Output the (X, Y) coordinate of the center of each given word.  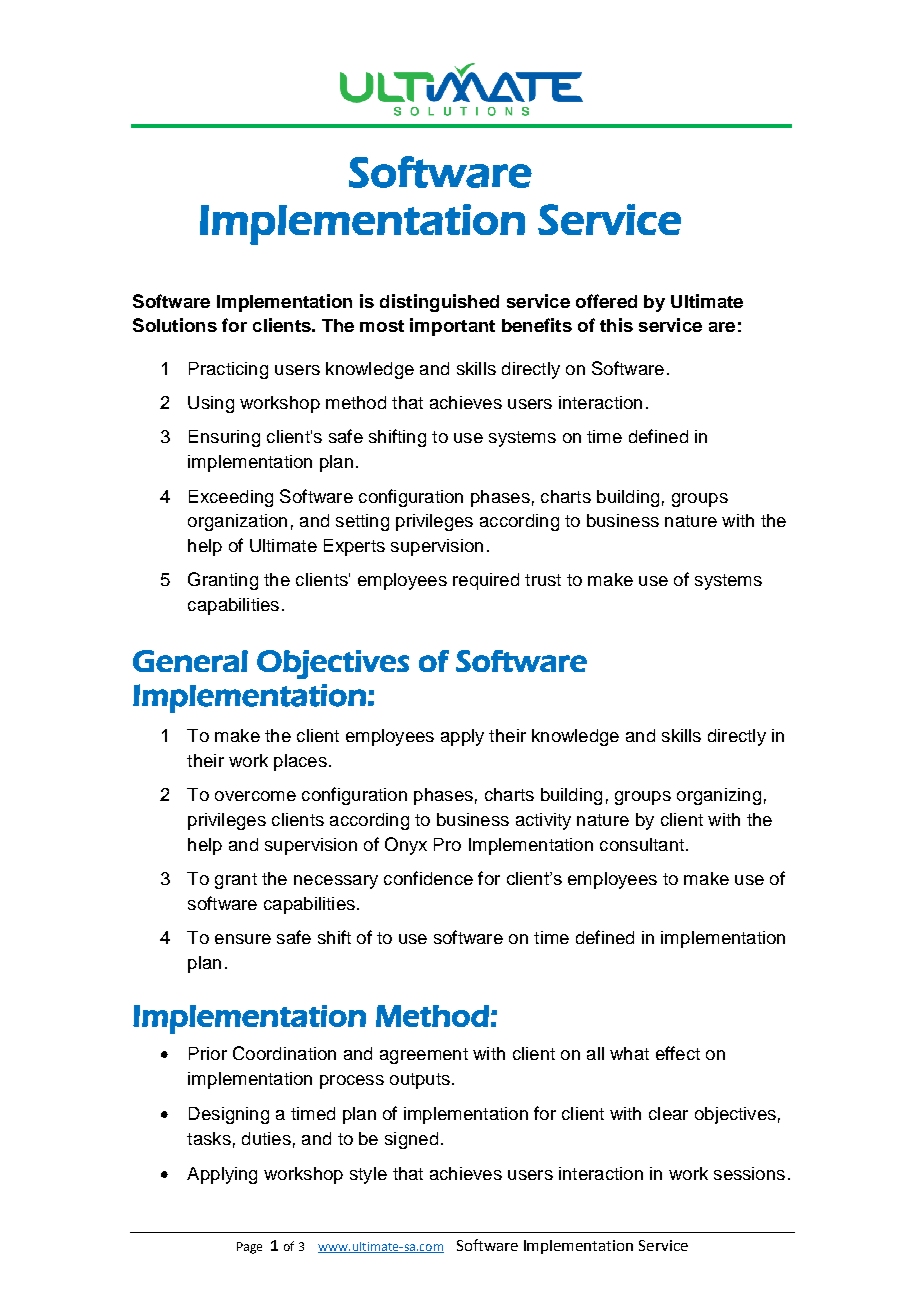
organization (237, 522)
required (486, 581)
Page (249, 1248)
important (452, 327)
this (616, 325)
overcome (255, 796)
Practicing (228, 370)
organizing (719, 796)
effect (678, 1053)
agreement (424, 1056)
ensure (243, 939)
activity (543, 821)
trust (543, 580)
